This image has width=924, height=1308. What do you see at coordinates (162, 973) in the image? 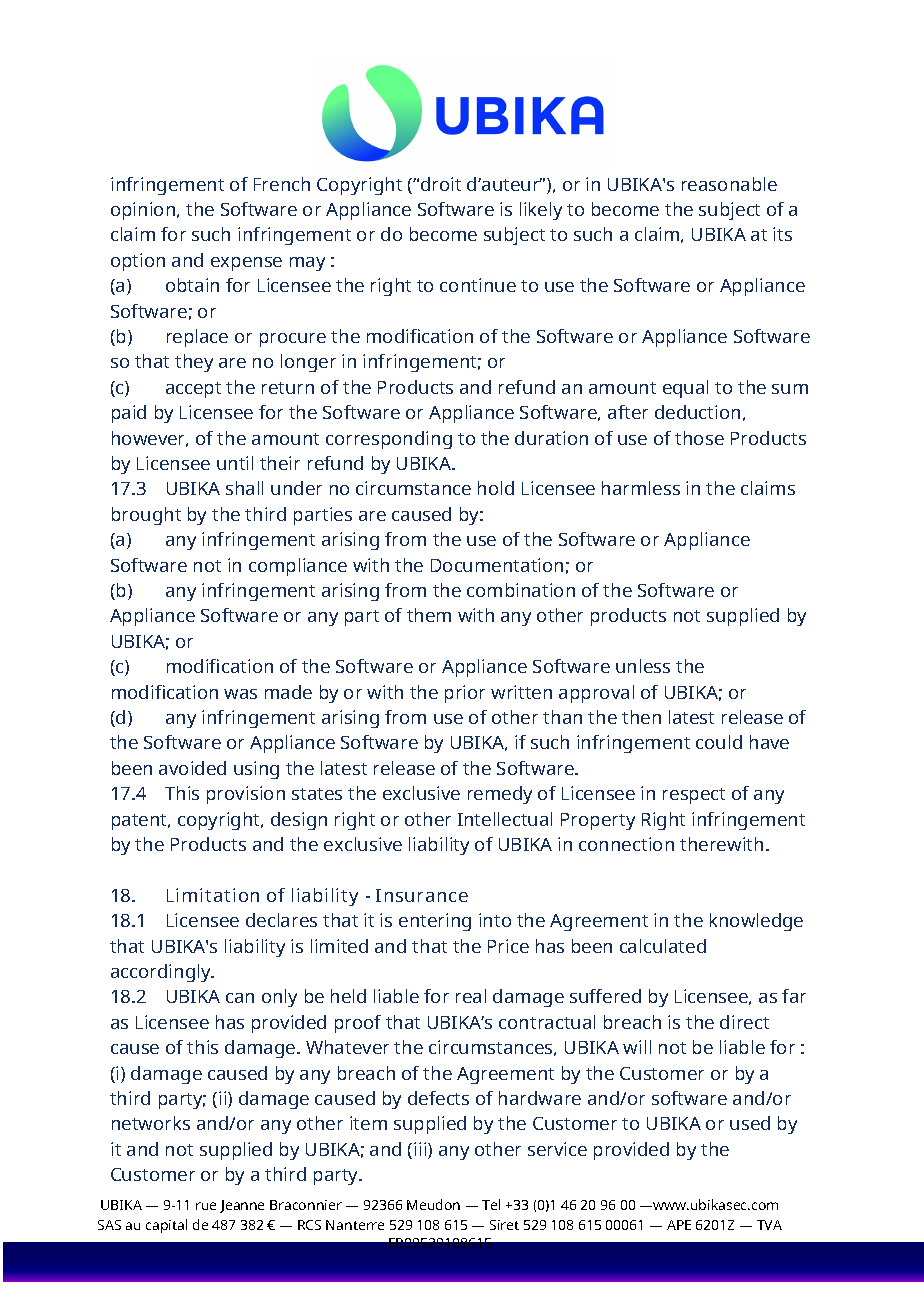
I see `accordingly` at bounding box center [162, 973].
